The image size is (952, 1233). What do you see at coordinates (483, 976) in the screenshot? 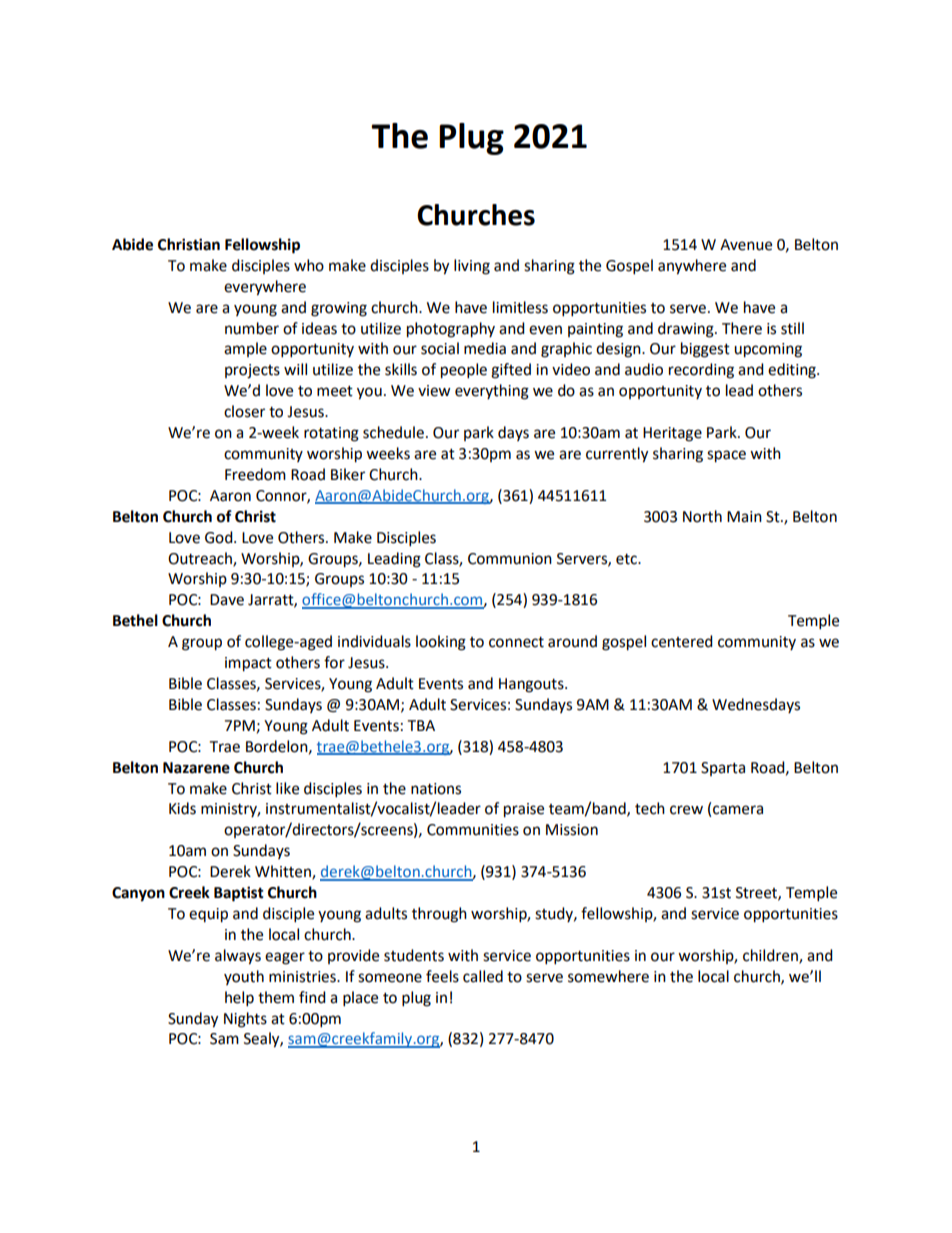
I see `called` at bounding box center [483, 976].
